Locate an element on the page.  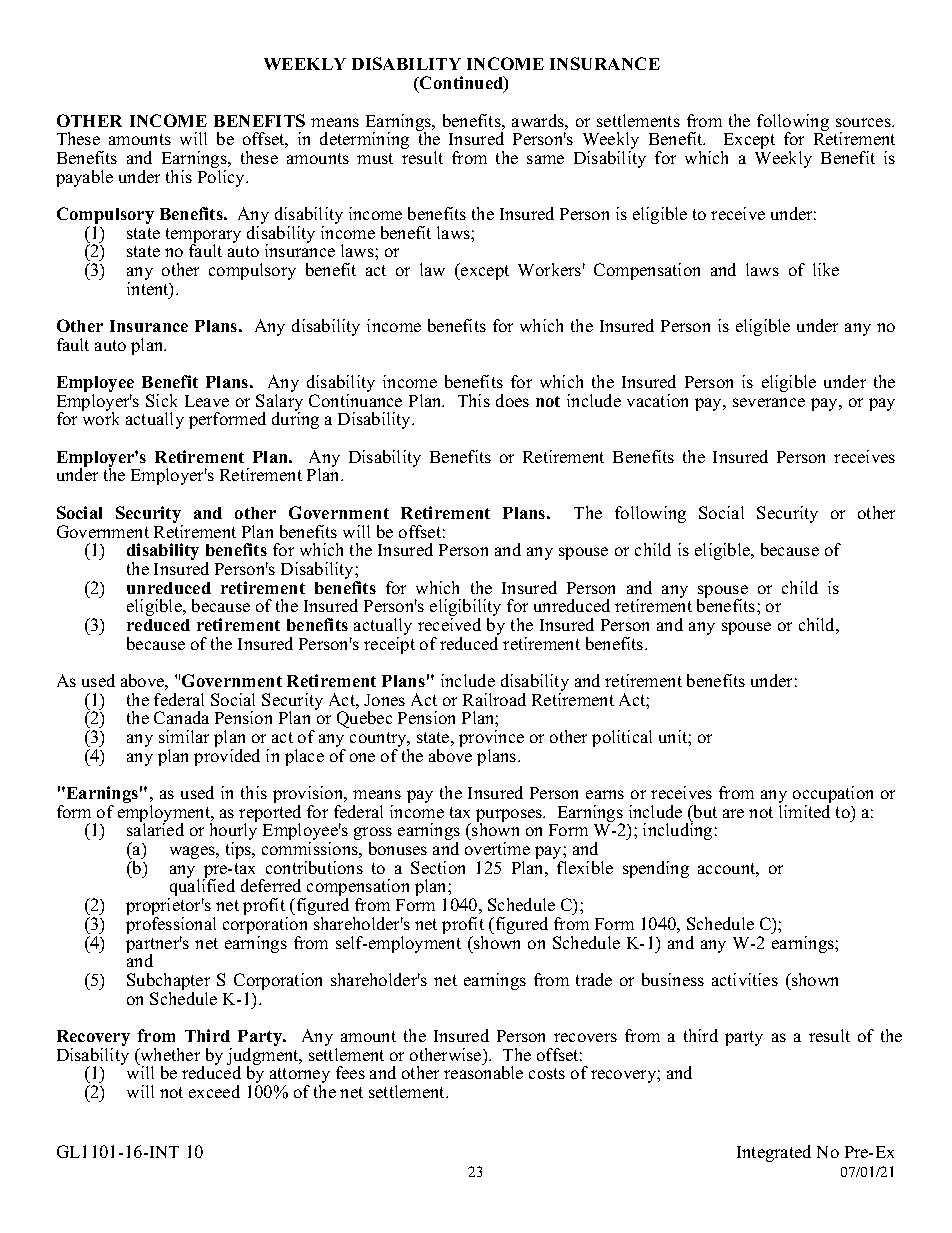
limited is located at coordinates (804, 811).
